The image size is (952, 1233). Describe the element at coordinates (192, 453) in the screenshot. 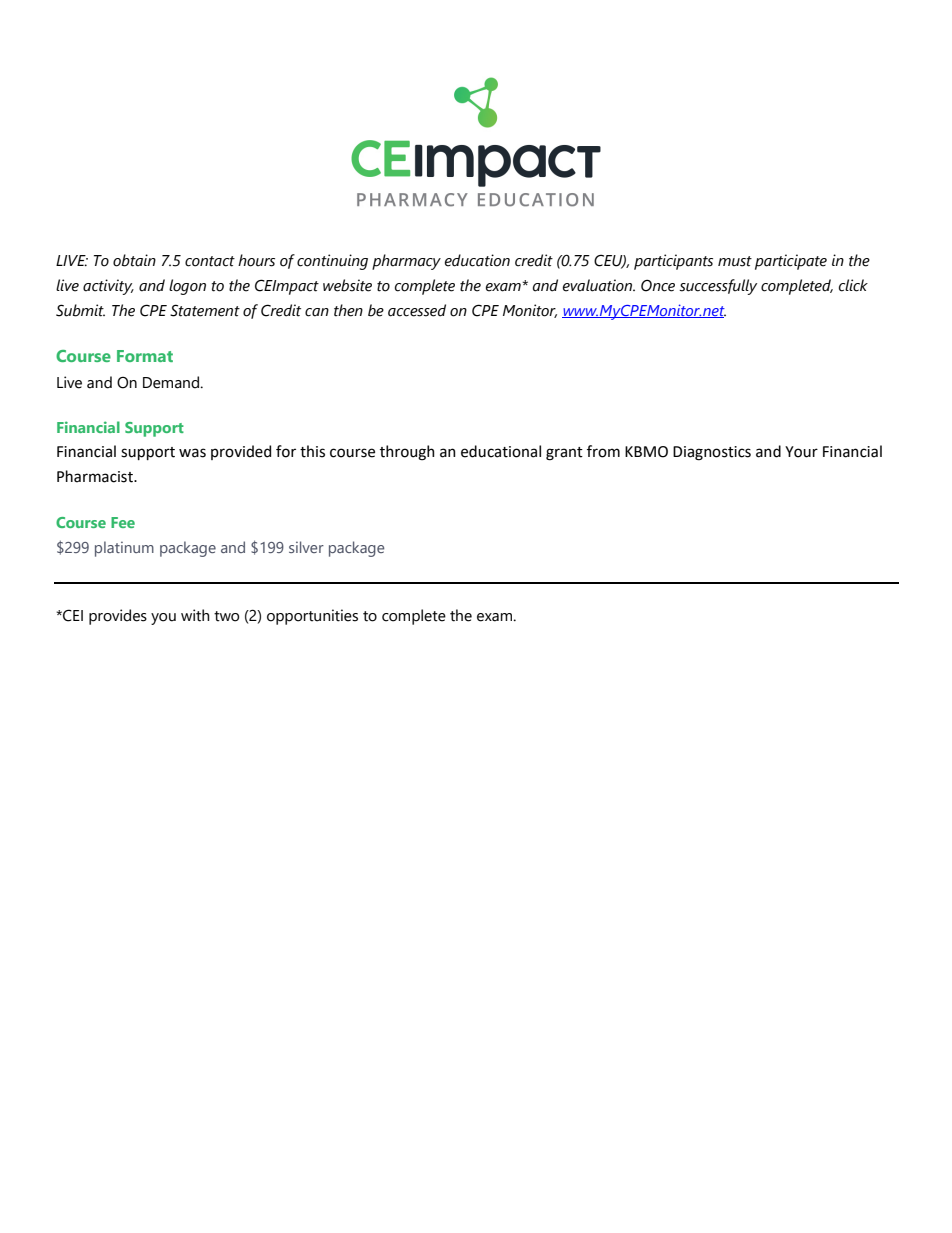

I see `was` at that location.
